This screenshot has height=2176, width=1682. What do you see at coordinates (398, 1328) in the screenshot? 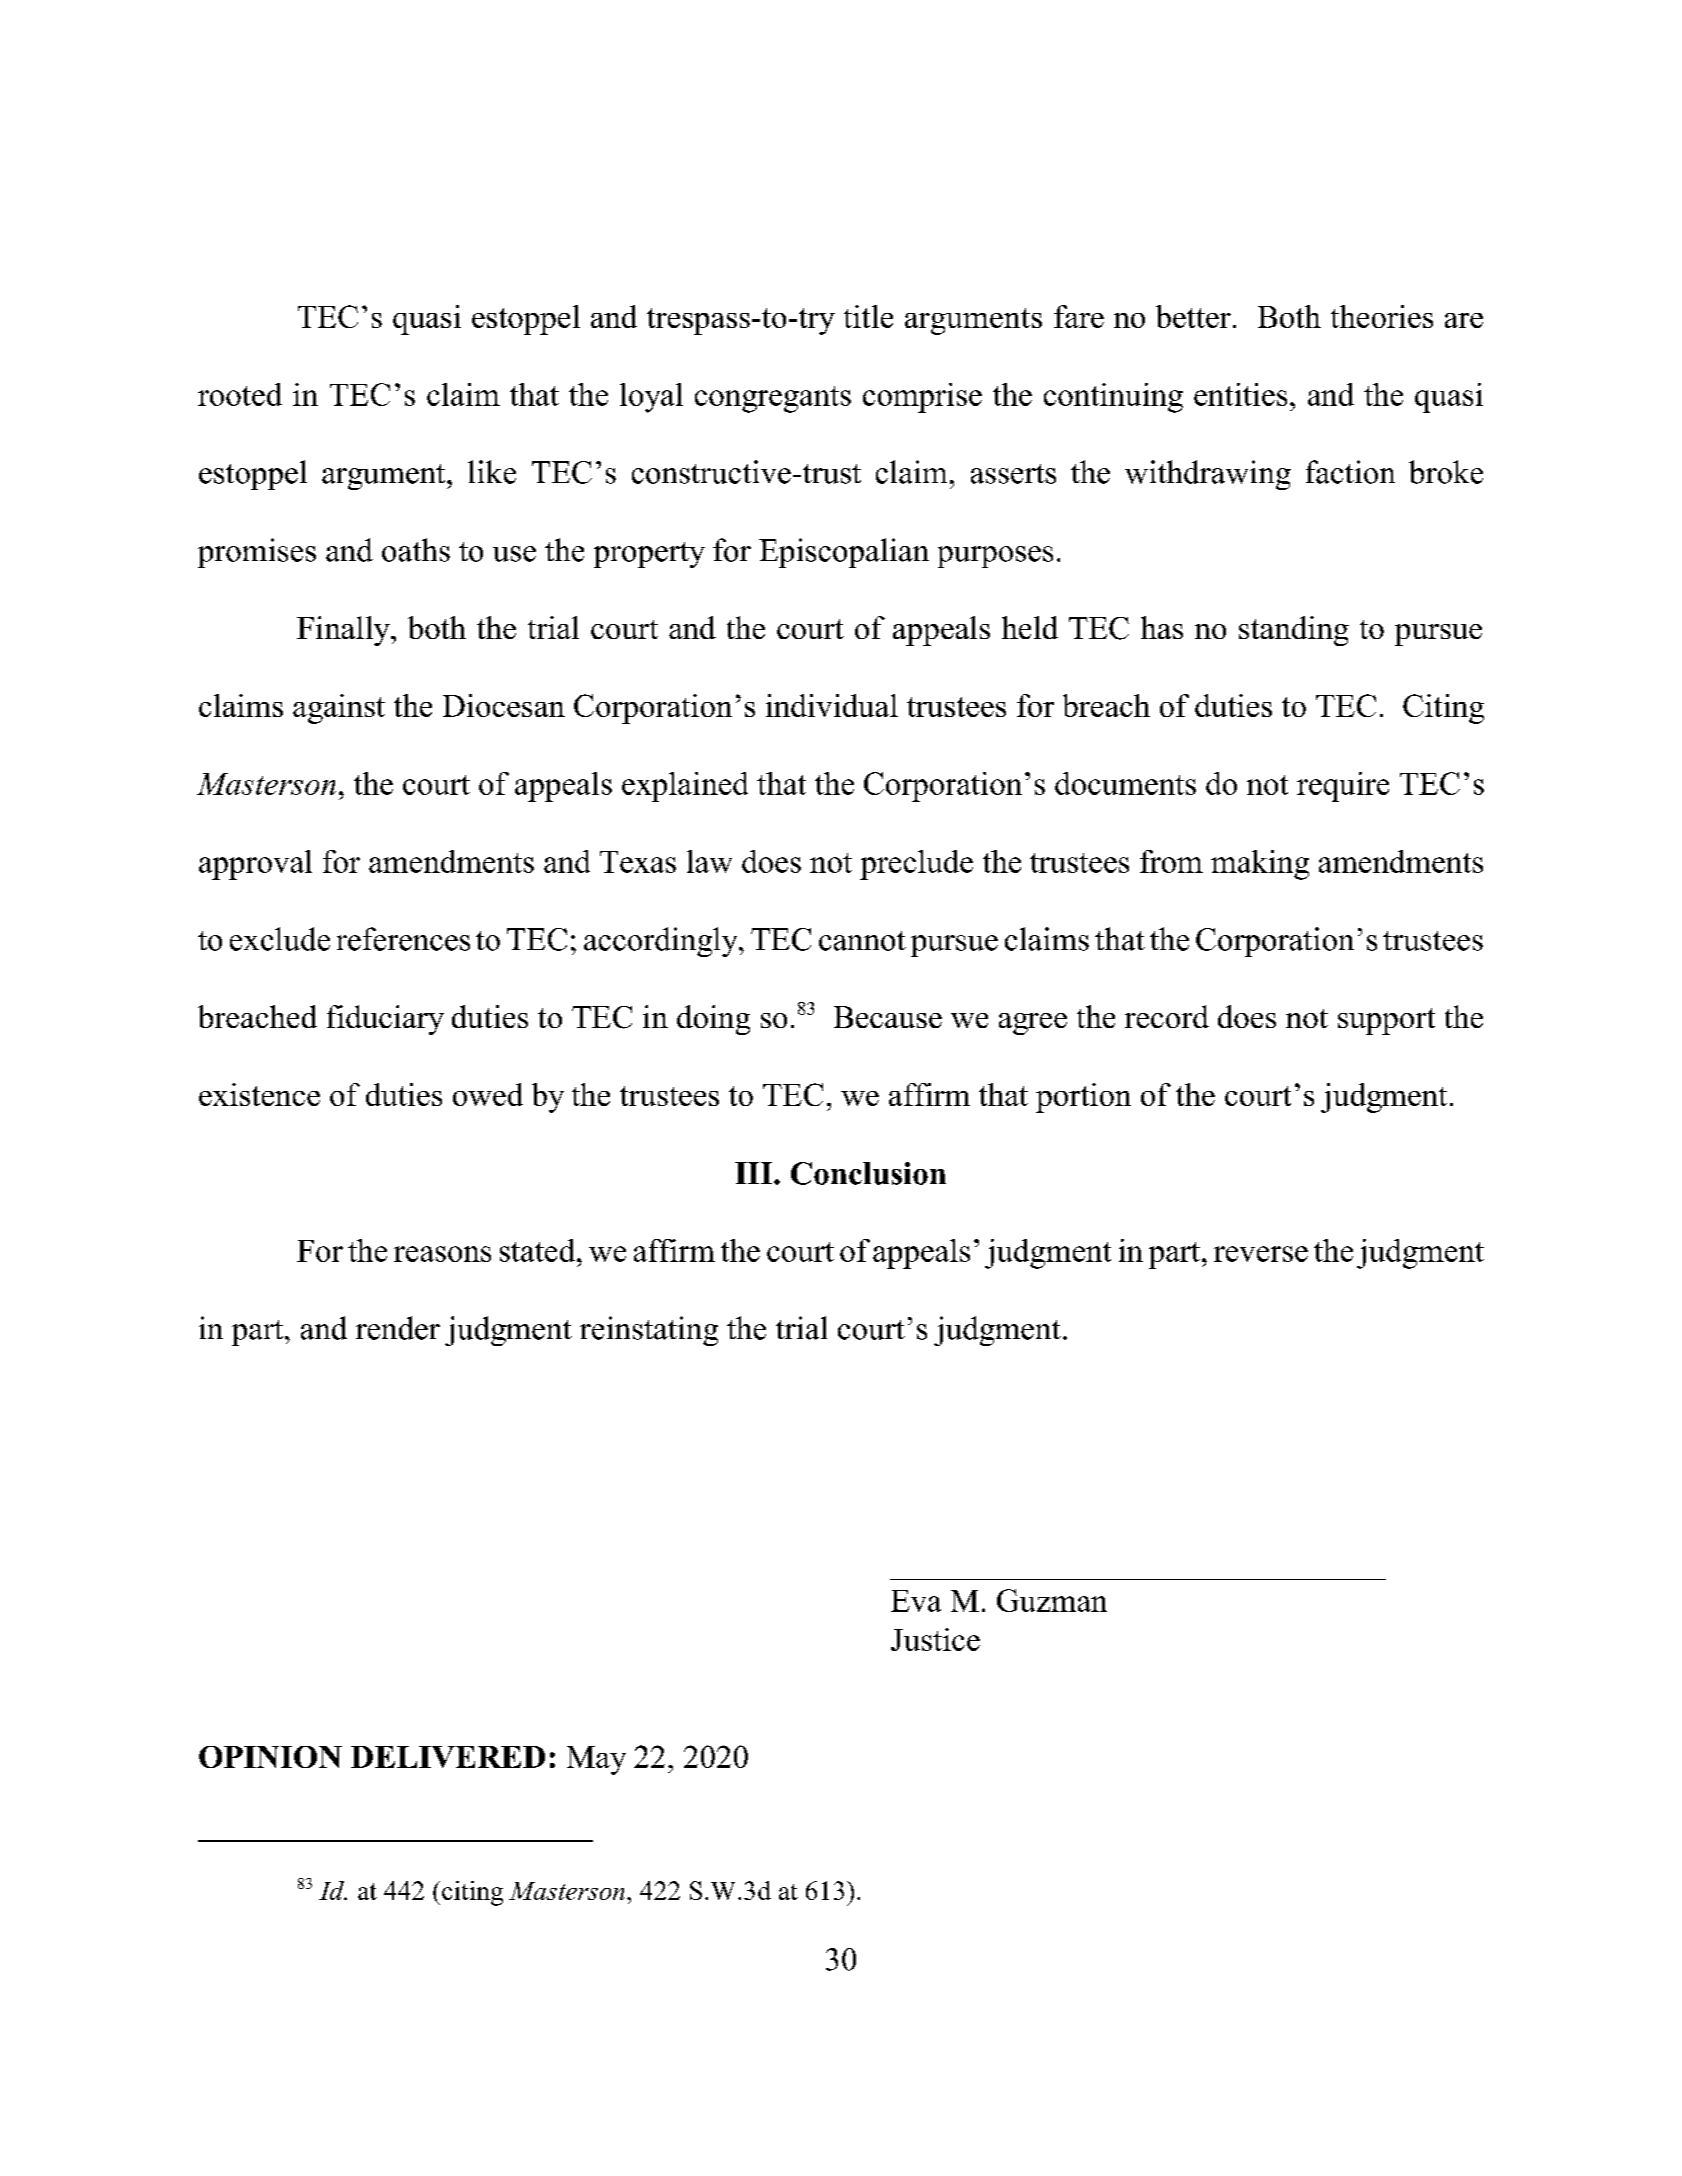
I see `render` at bounding box center [398, 1328].
